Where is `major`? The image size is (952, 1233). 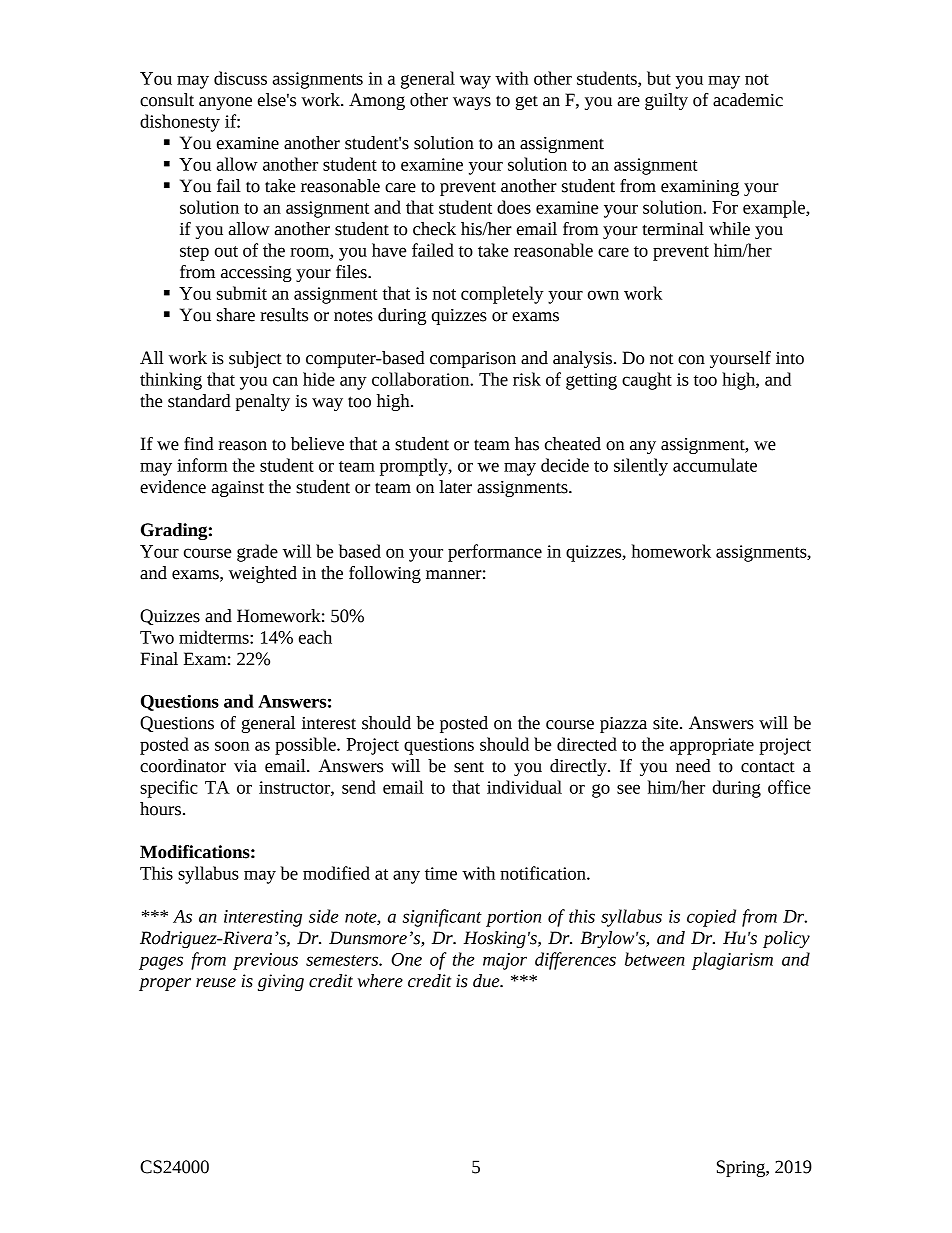 major is located at coordinates (505, 961).
